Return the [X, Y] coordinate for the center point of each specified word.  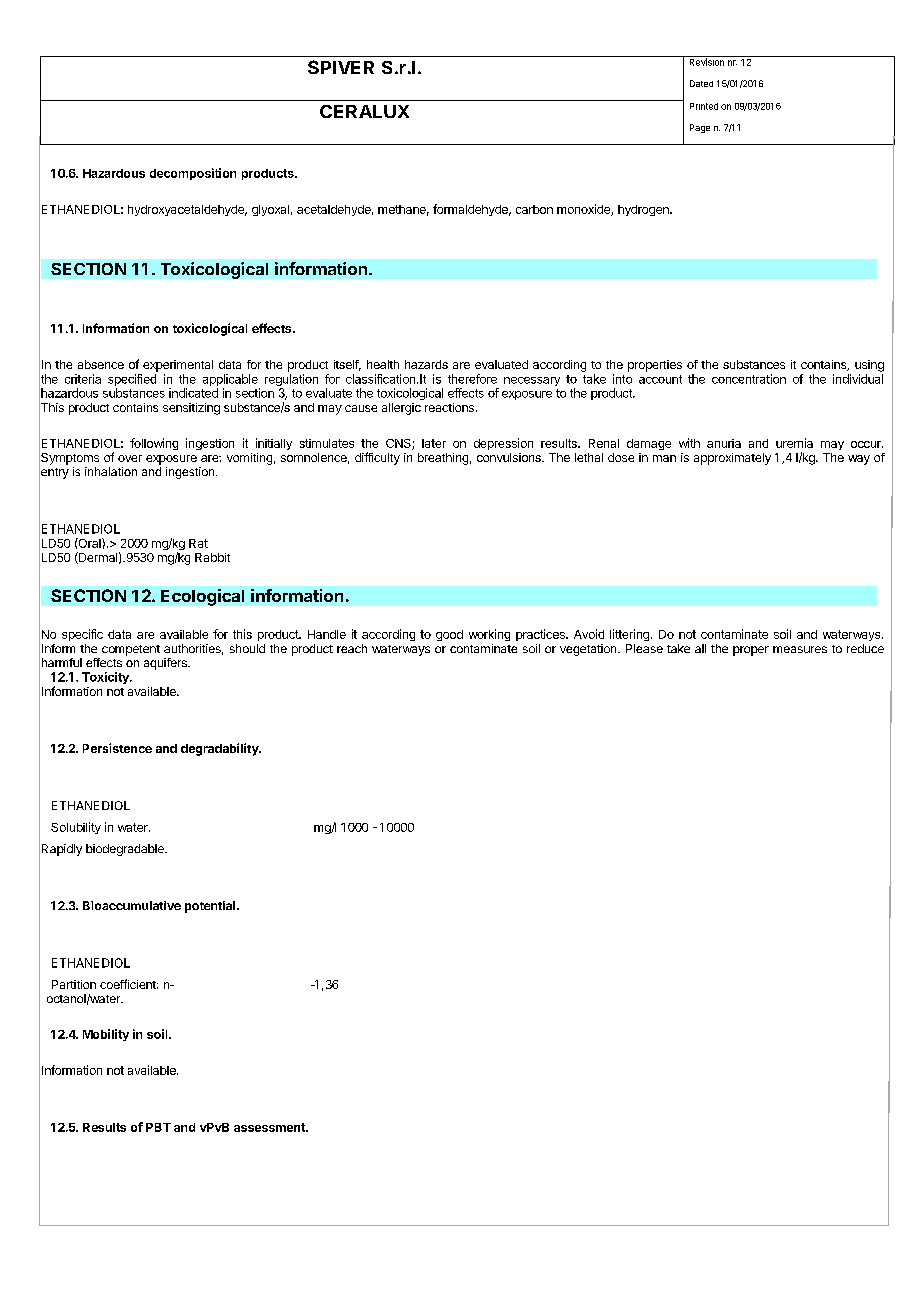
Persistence [117, 748]
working [489, 635]
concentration [749, 379]
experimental [178, 366]
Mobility [106, 1035]
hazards [426, 364]
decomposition [193, 174]
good [449, 635]
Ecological [202, 597]
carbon [534, 209]
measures [800, 649]
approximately [732, 459]
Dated [701, 83]
